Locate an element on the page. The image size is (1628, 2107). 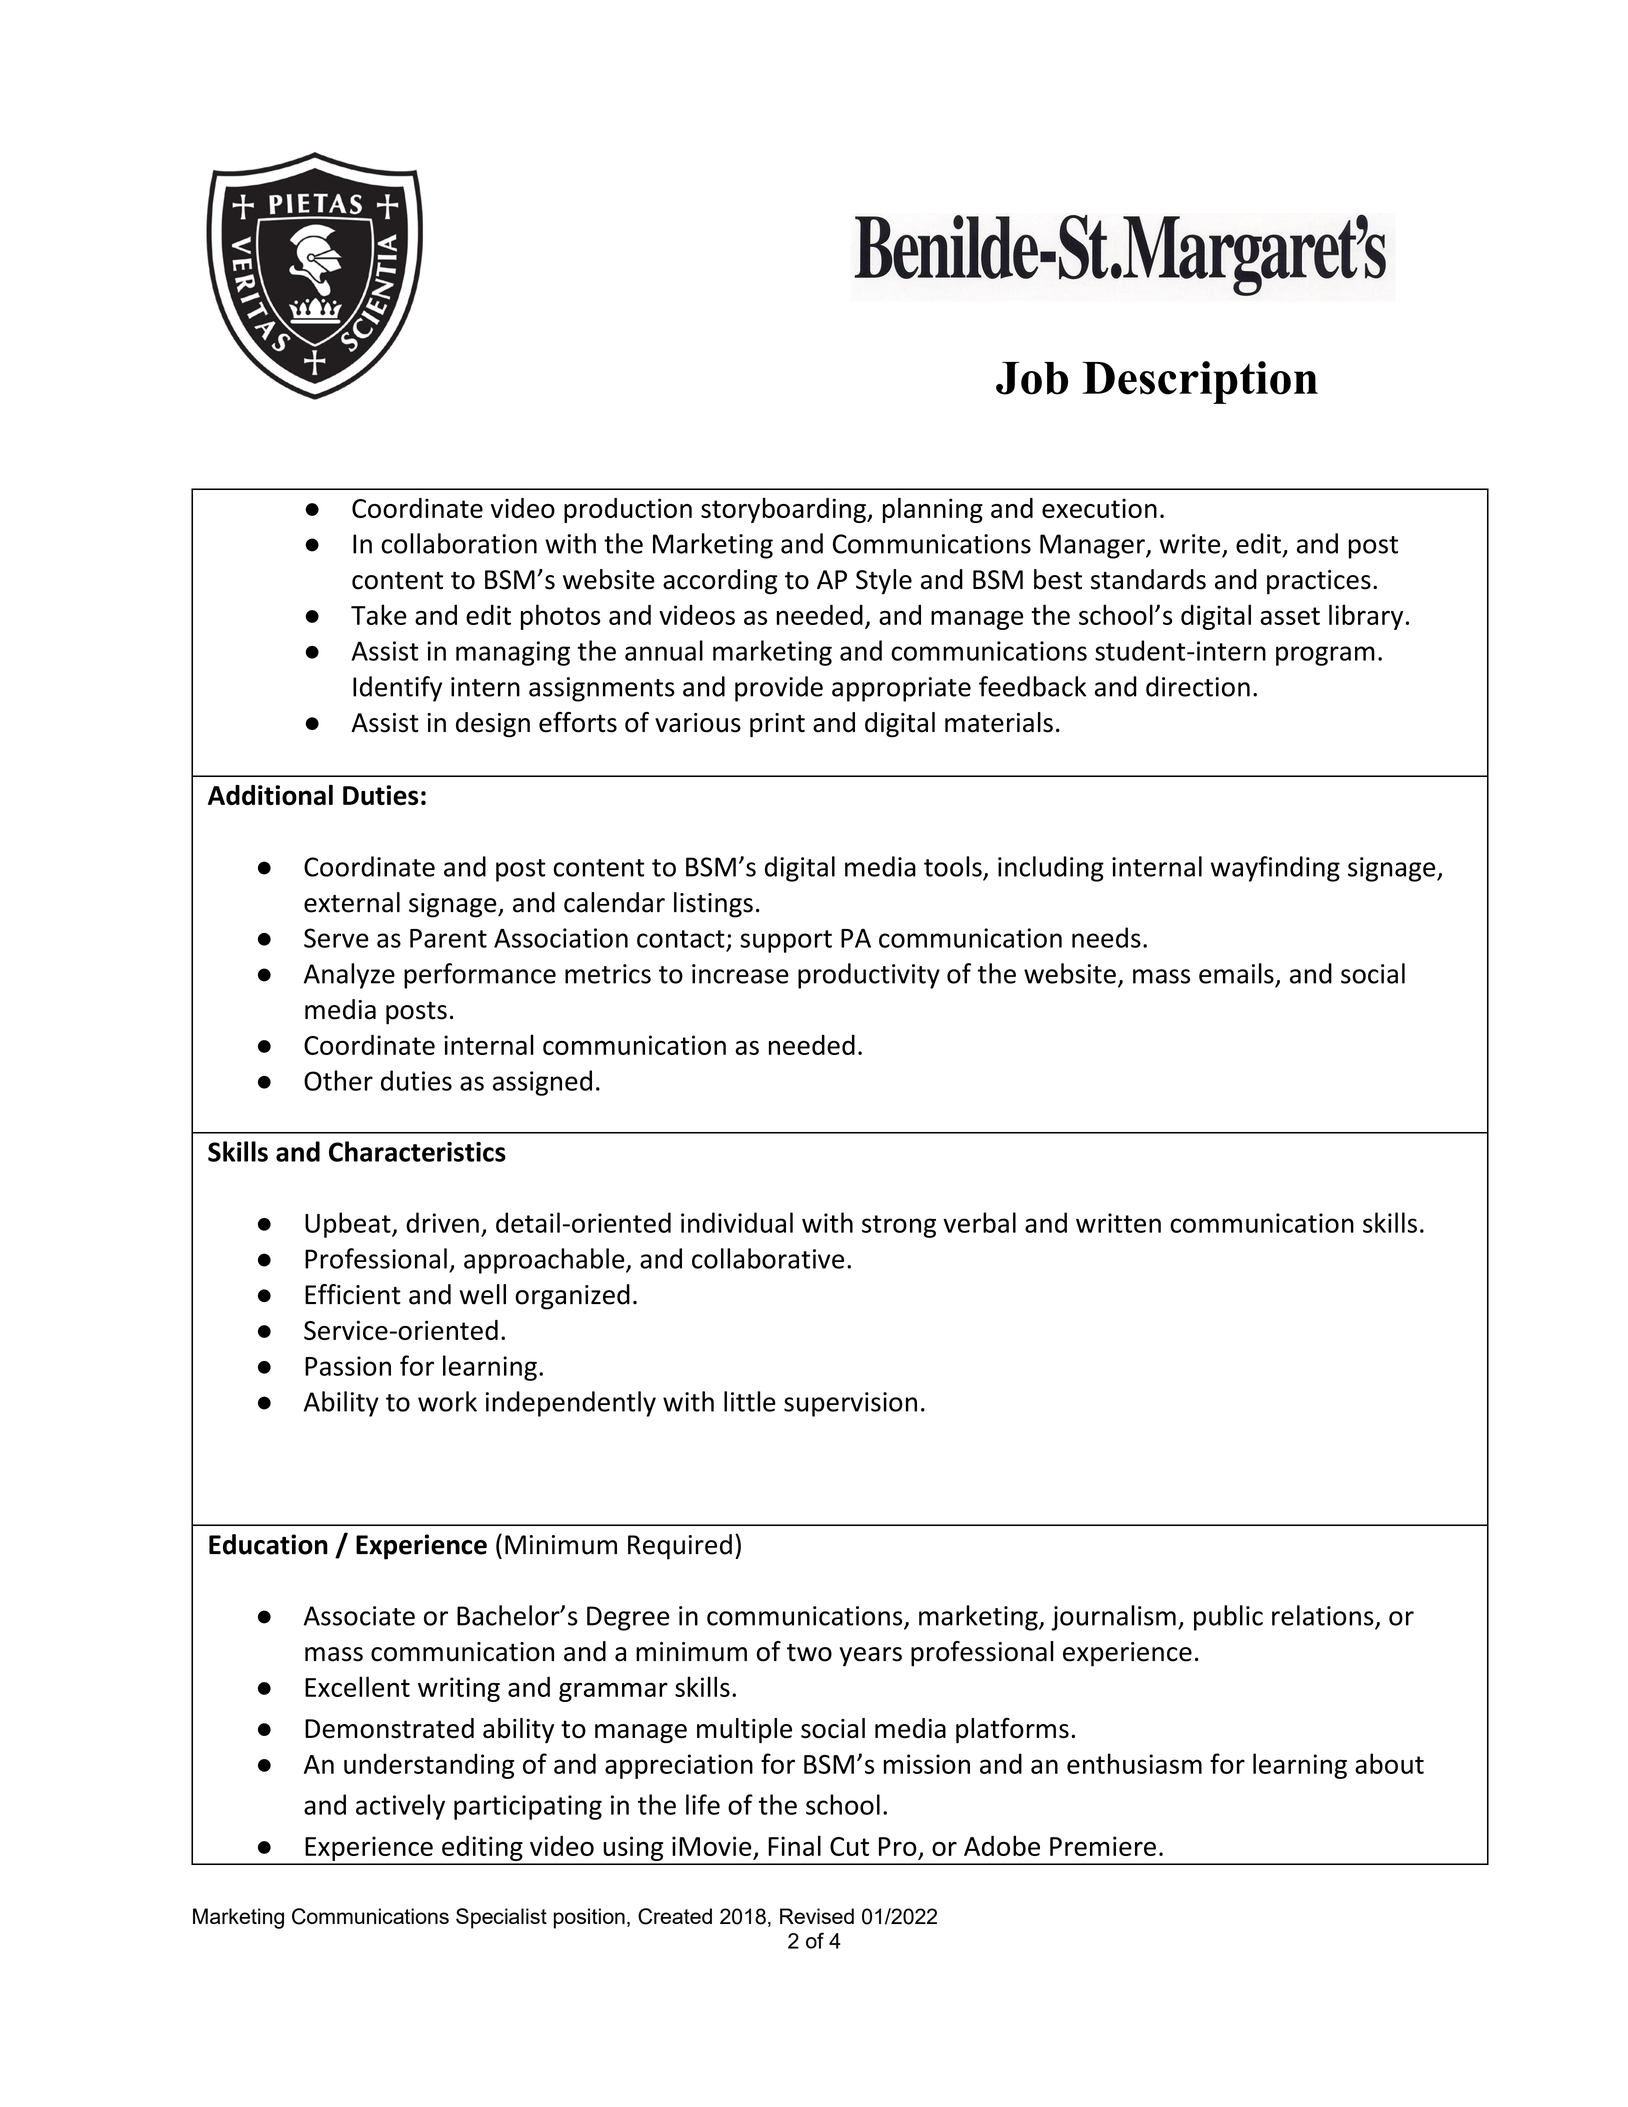
storyboarding is located at coordinates (784, 510).
